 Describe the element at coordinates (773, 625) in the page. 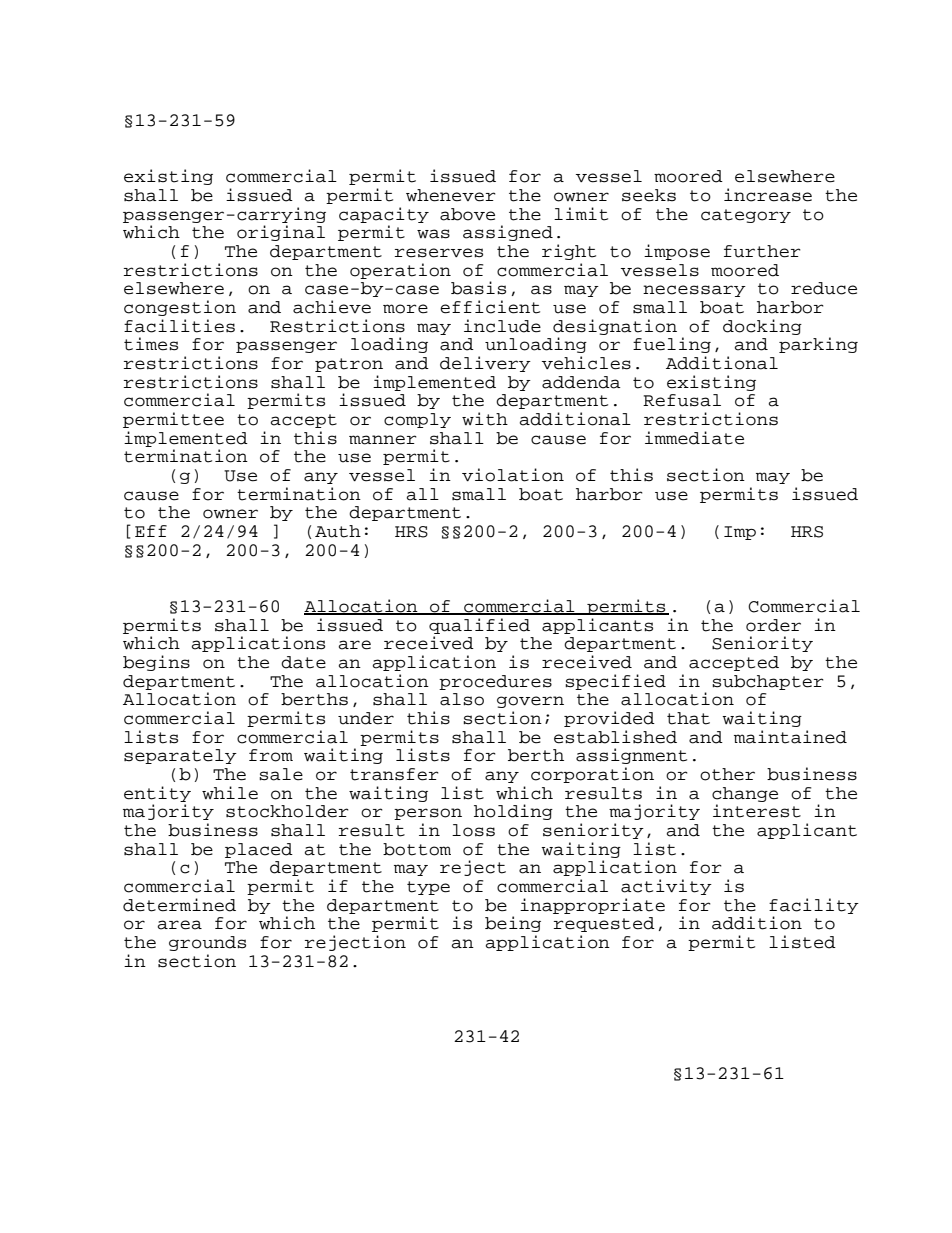

I see `order` at that location.
